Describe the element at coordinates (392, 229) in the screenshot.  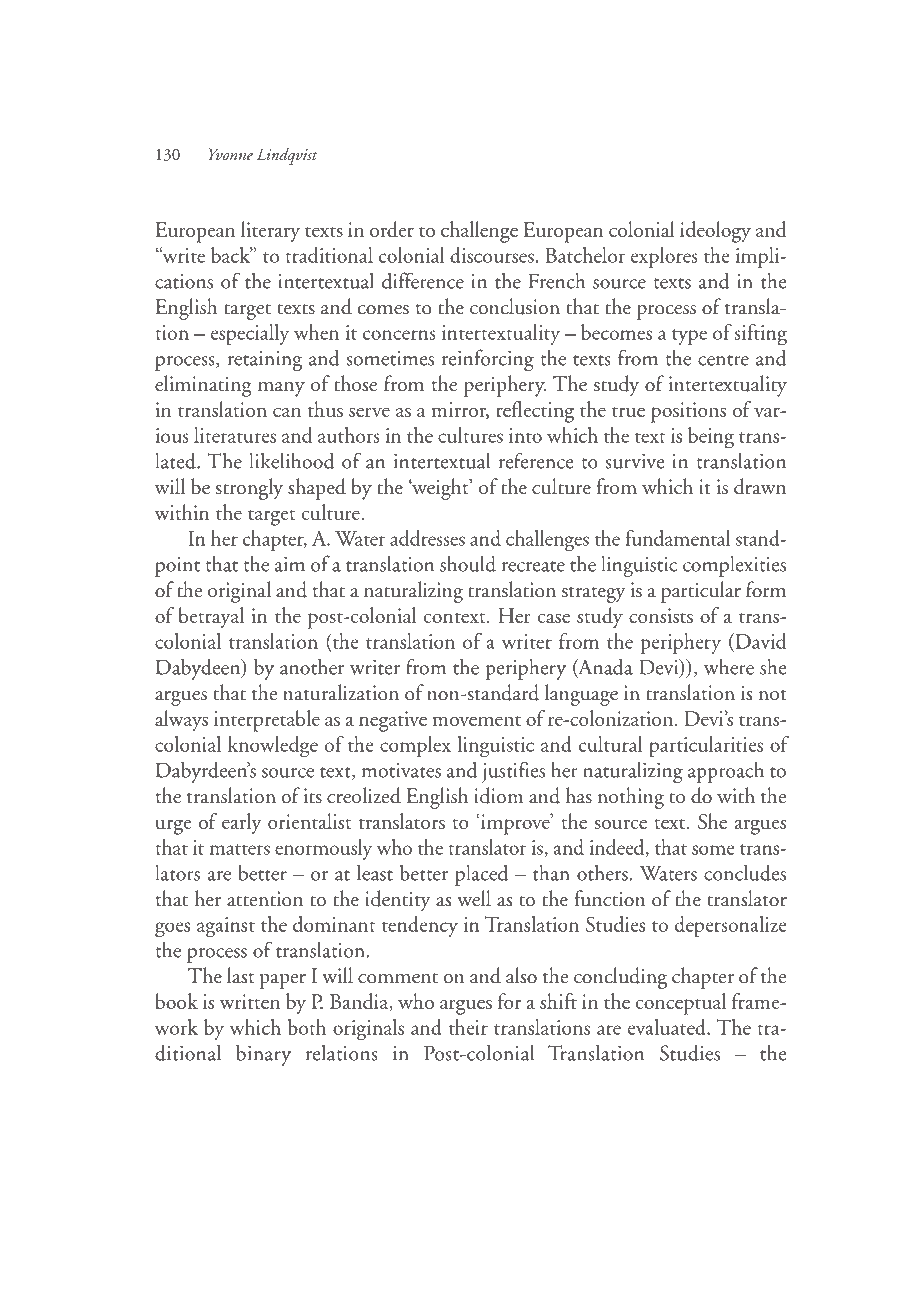
I see `order` at that location.
